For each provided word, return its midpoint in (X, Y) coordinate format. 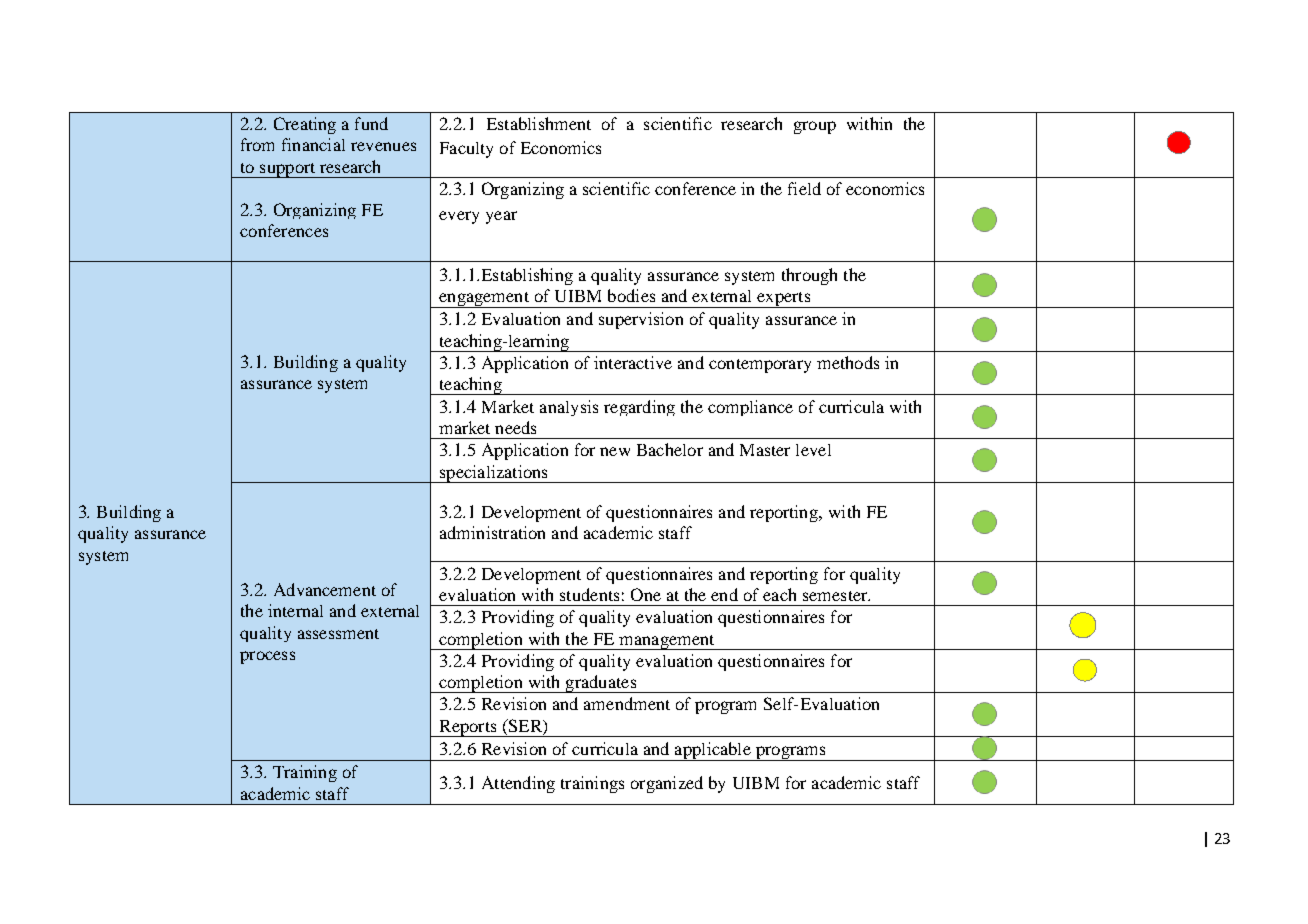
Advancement (325, 589)
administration (492, 532)
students (589, 594)
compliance (750, 408)
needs (515, 427)
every (459, 217)
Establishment (539, 123)
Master (765, 450)
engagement (484, 300)
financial (313, 144)
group (815, 127)
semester (836, 596)
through (809, 276)
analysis (569, 408)
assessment (338, 634)
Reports (468, 728)
